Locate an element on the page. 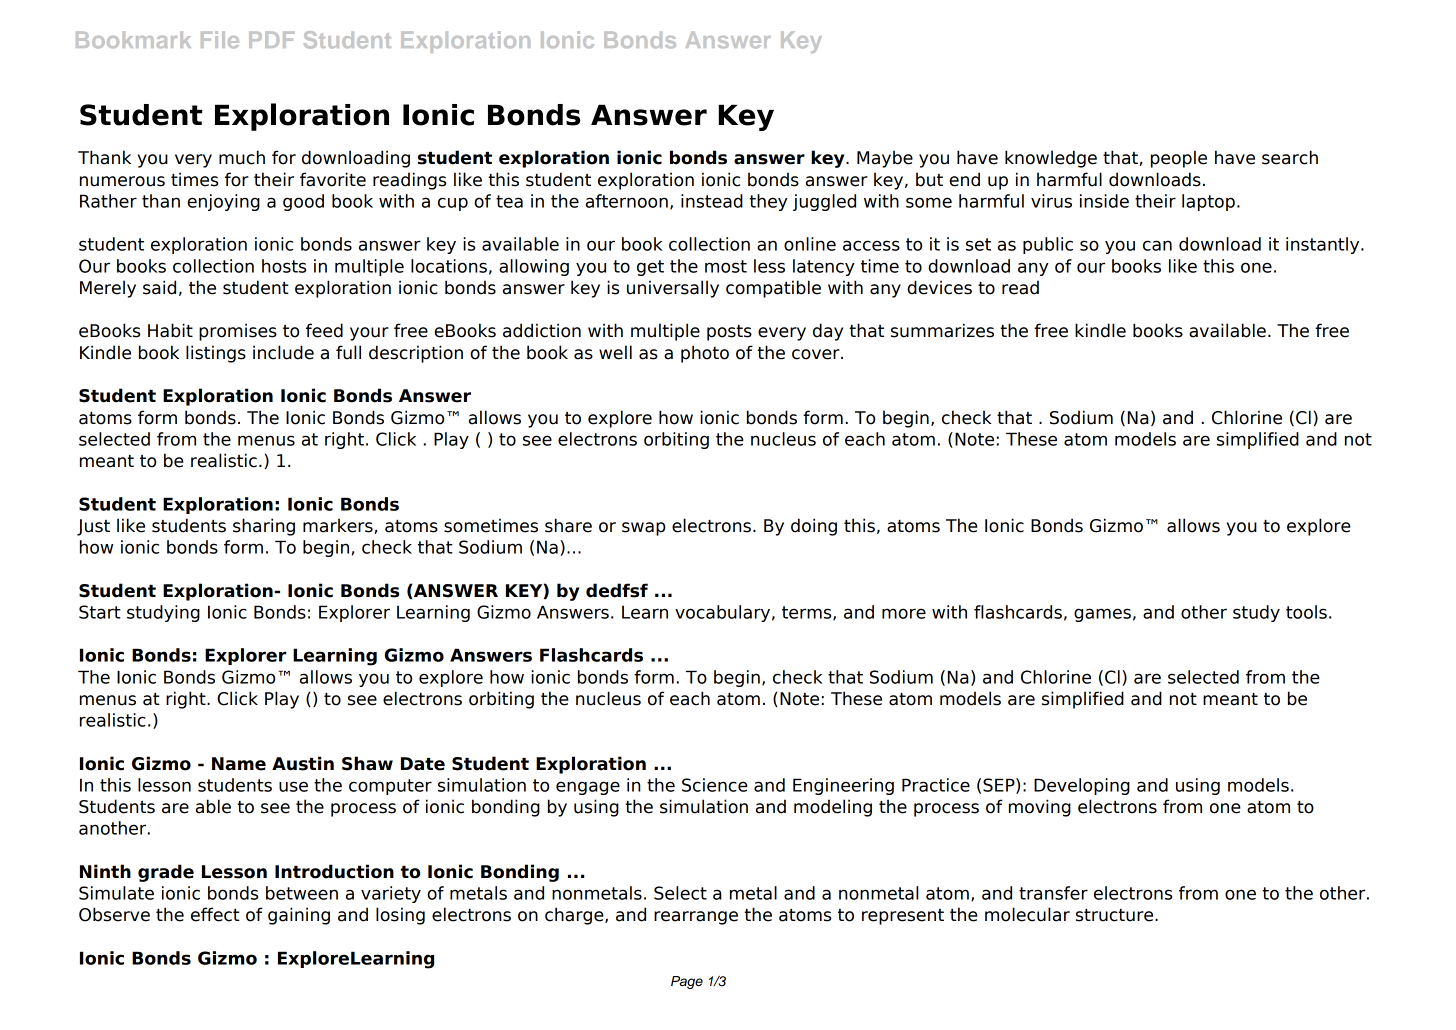 Image resolution: width=1456 pixels, height=1030 pixels. summarizes is located at coordinates (942, 330).
